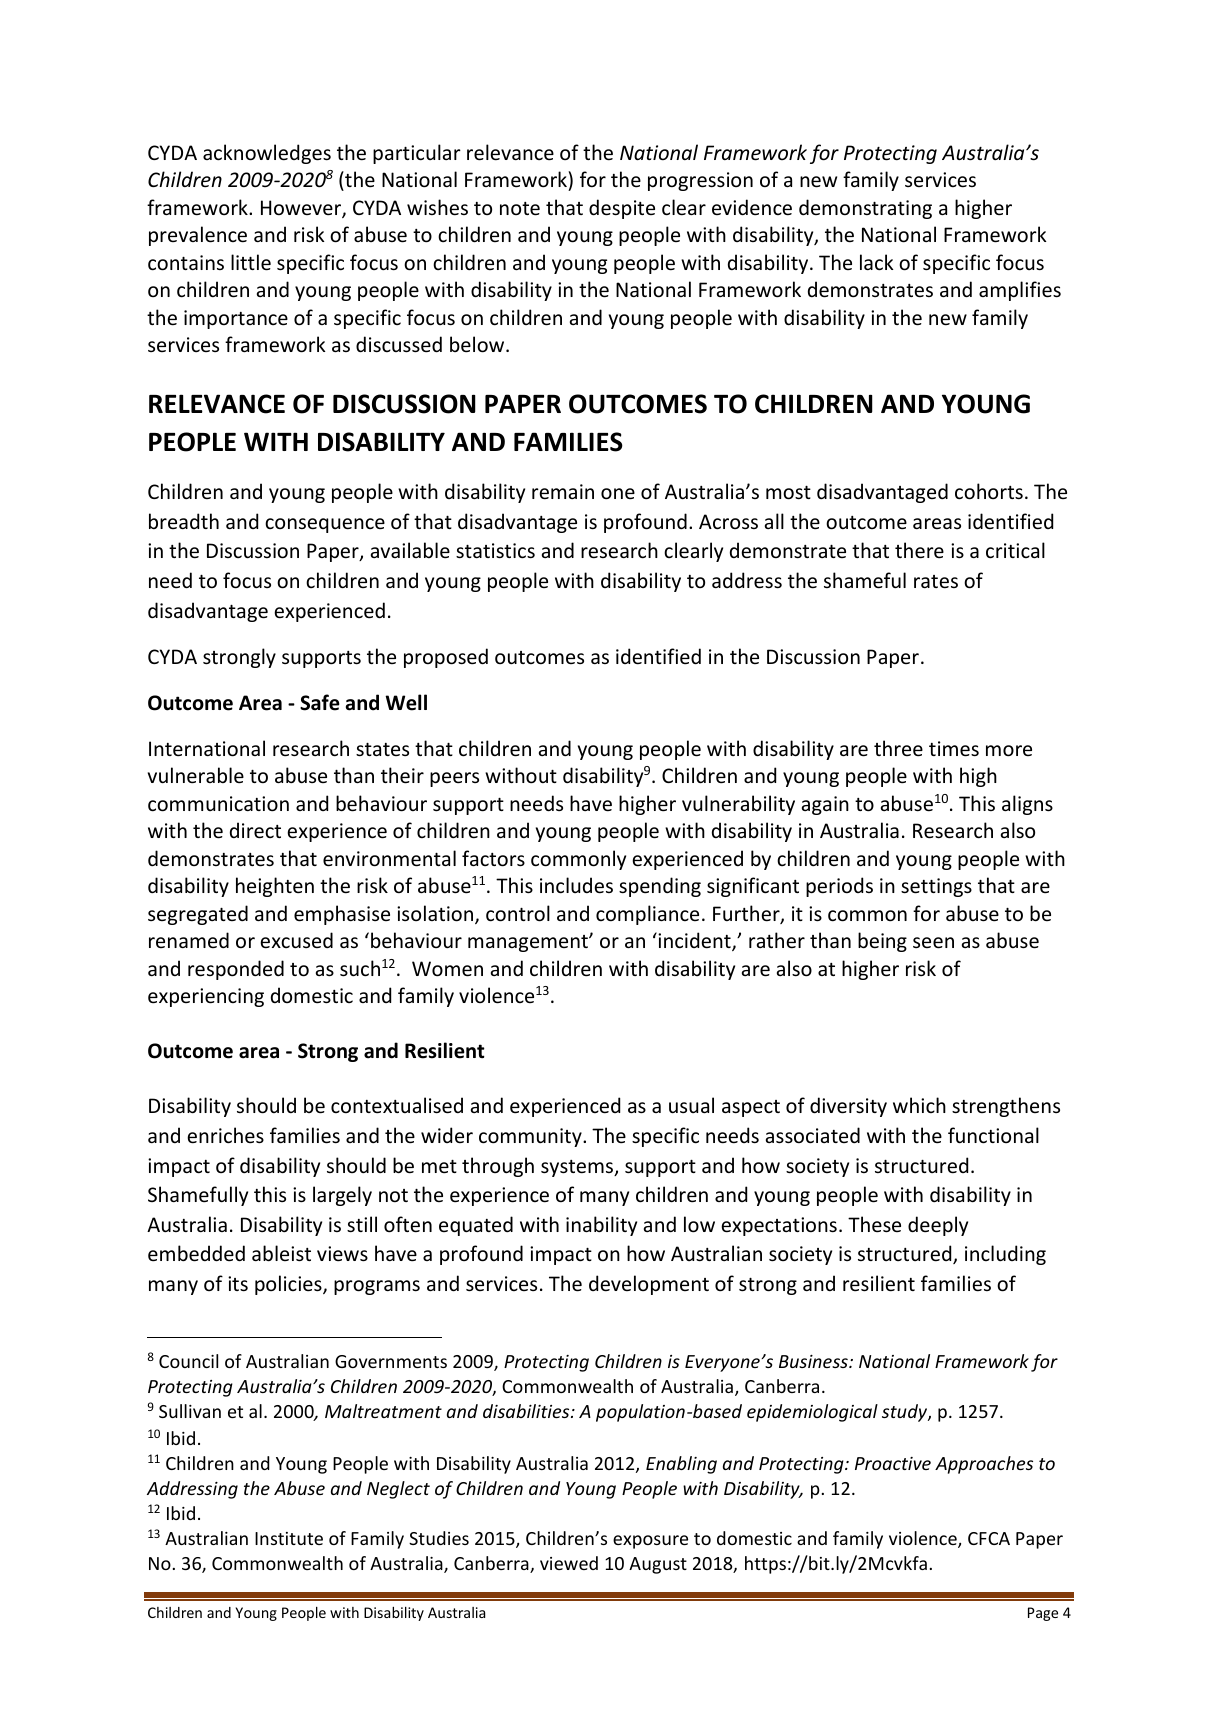 The width and height of the image is (1218, 1723). I want to click on demonstrating, so click(865, 209).
